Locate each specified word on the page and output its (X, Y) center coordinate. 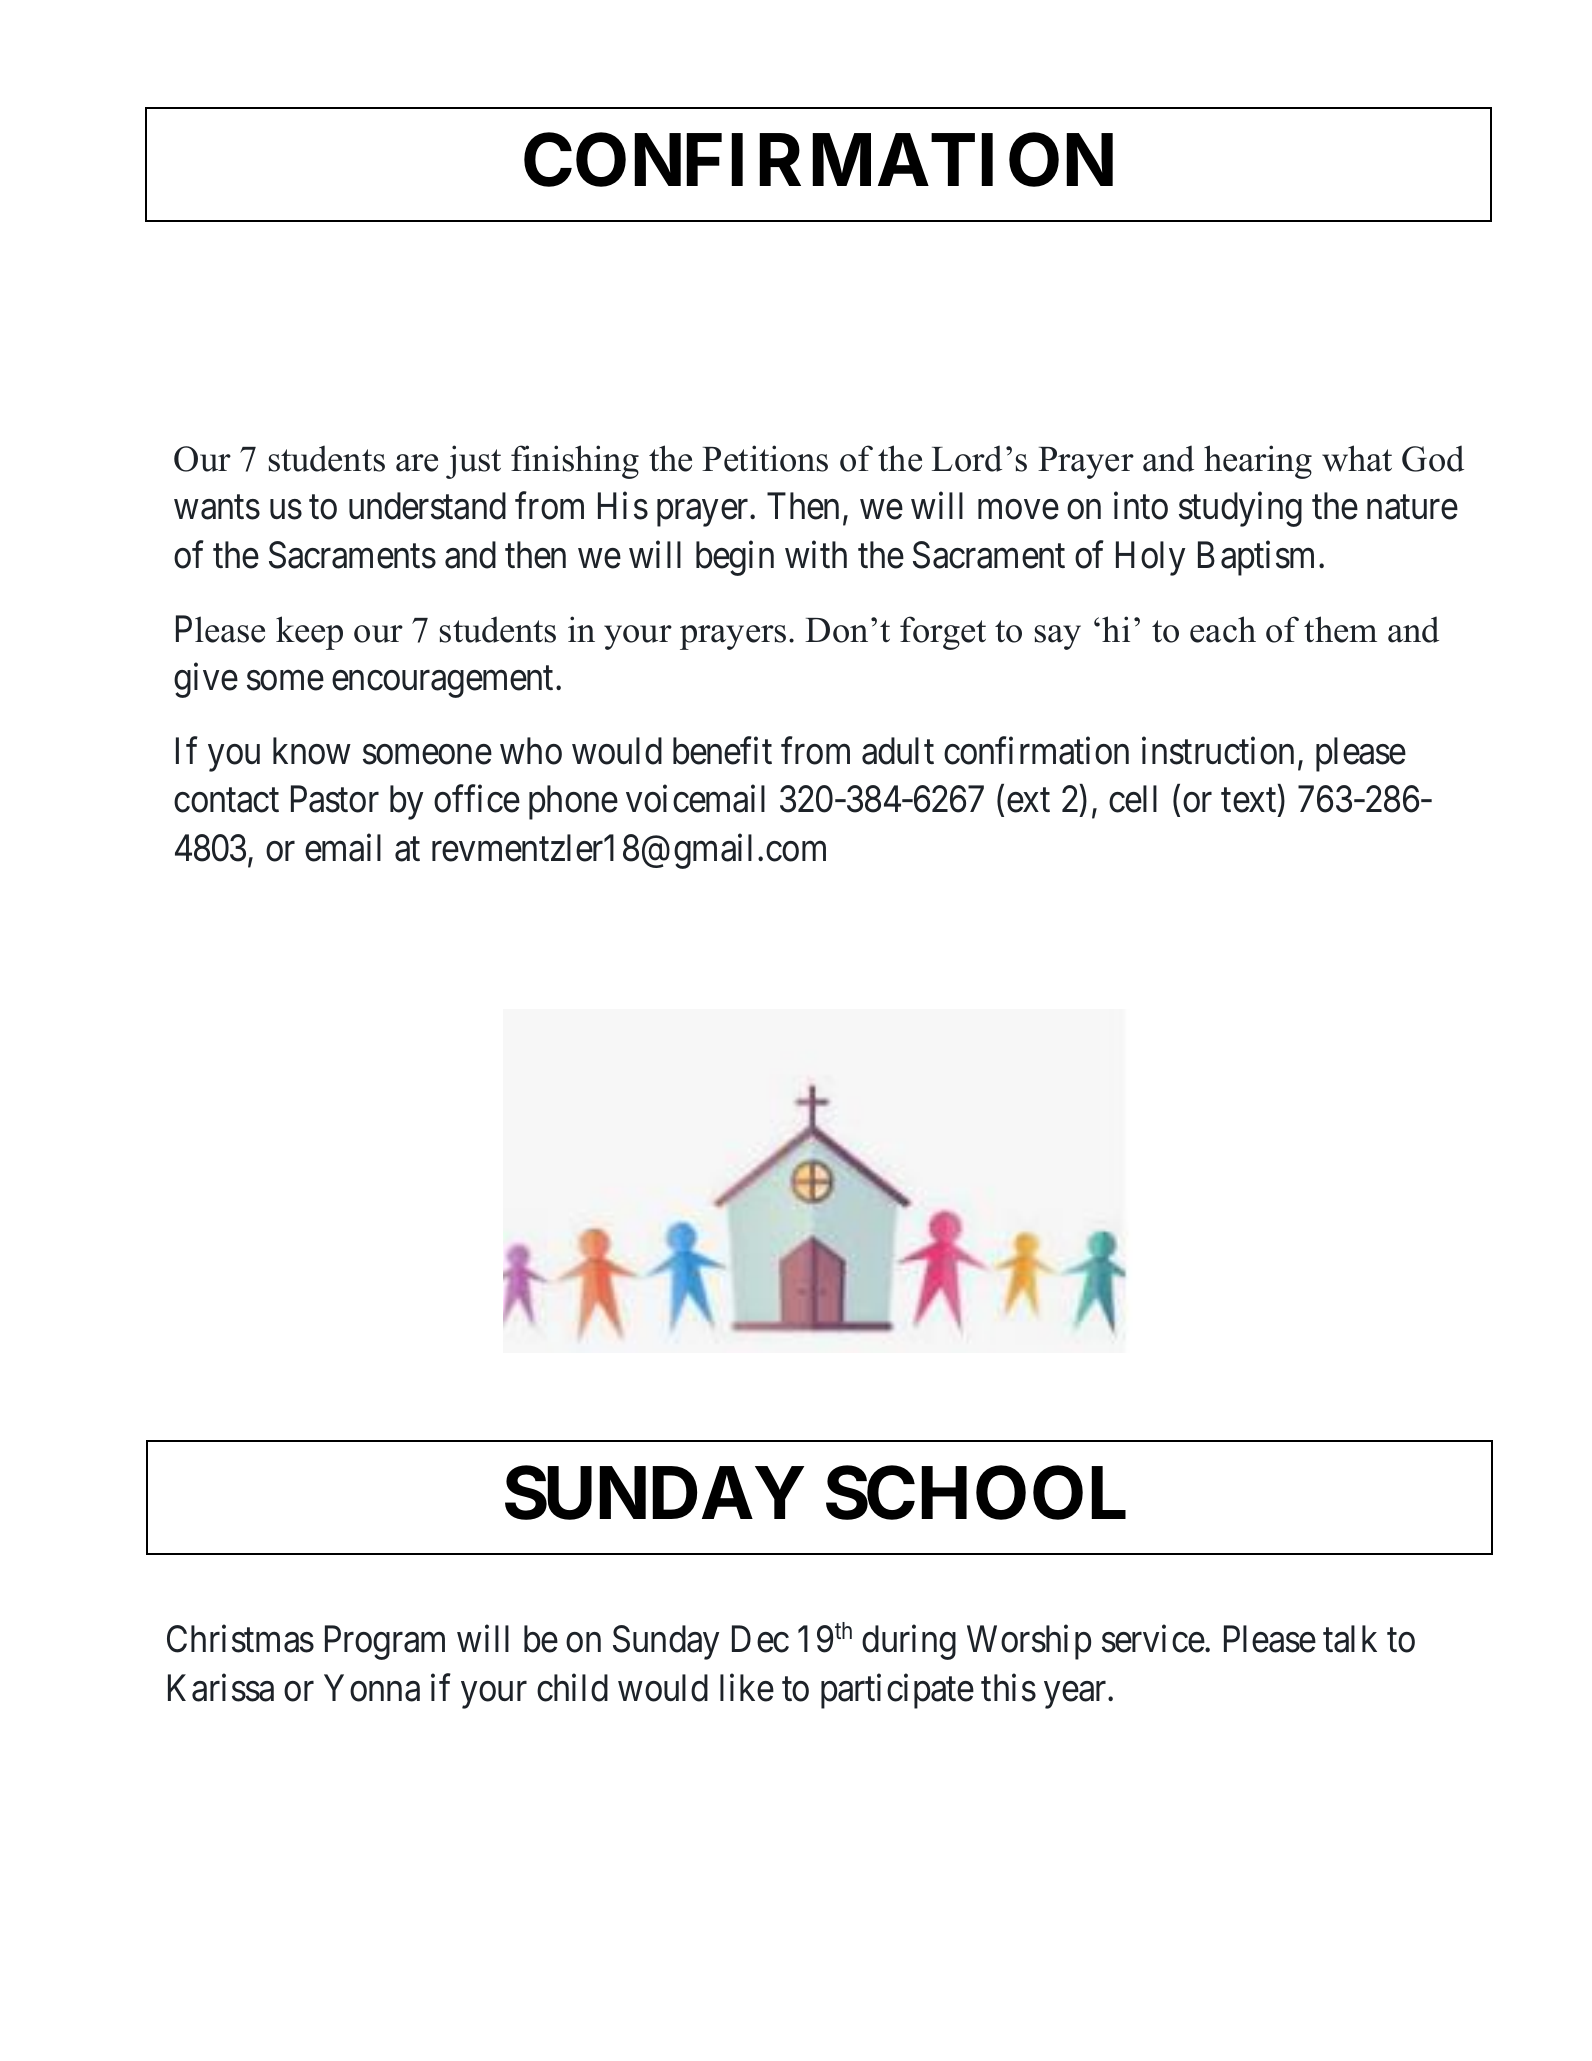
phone (573, 803)
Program (385, 1643)
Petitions (765, 458)
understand (427, 506)
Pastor (335, 799)
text (1250, 802)
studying (1240, 510)
